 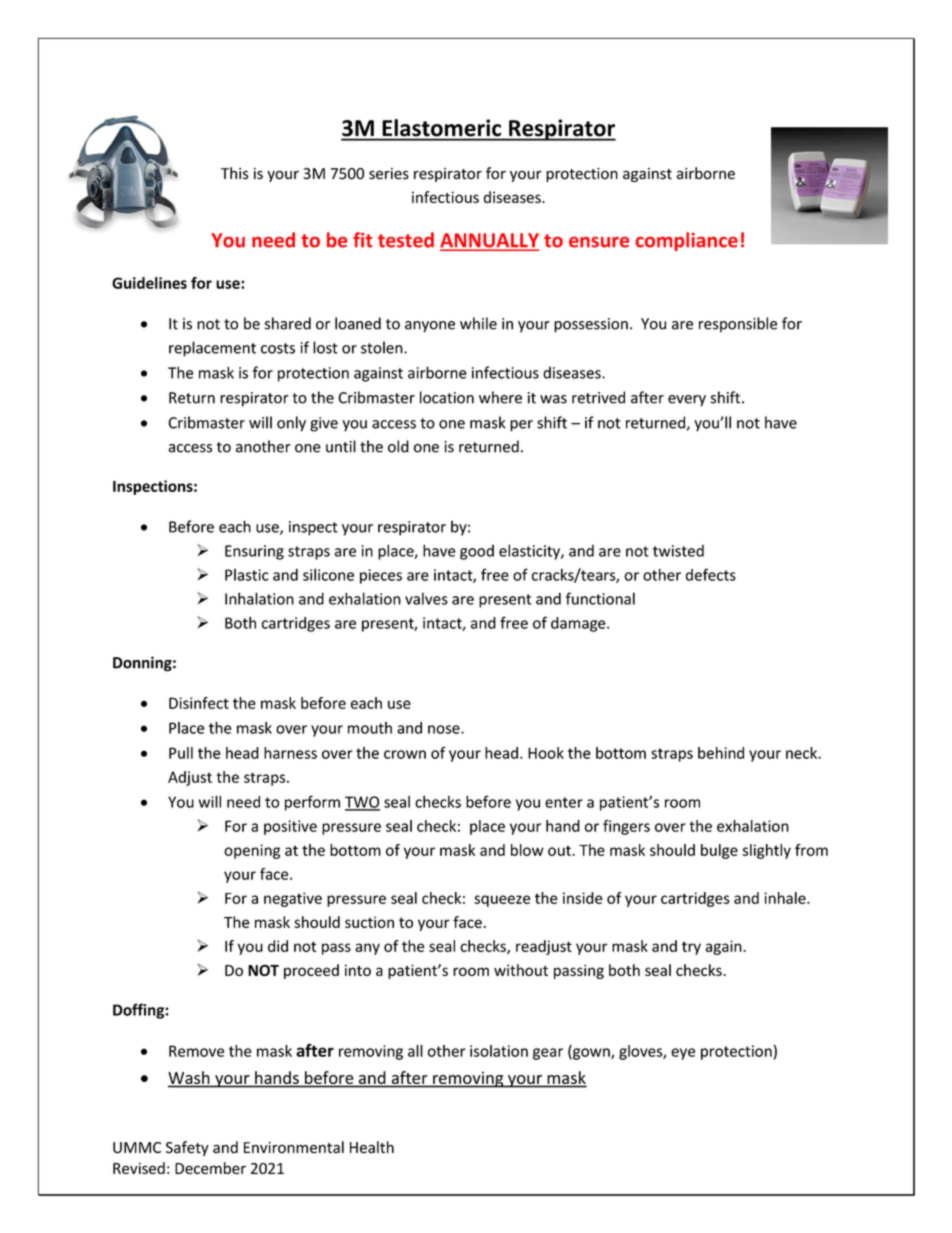 I want to click on blow, so click(x=527, y=850).
